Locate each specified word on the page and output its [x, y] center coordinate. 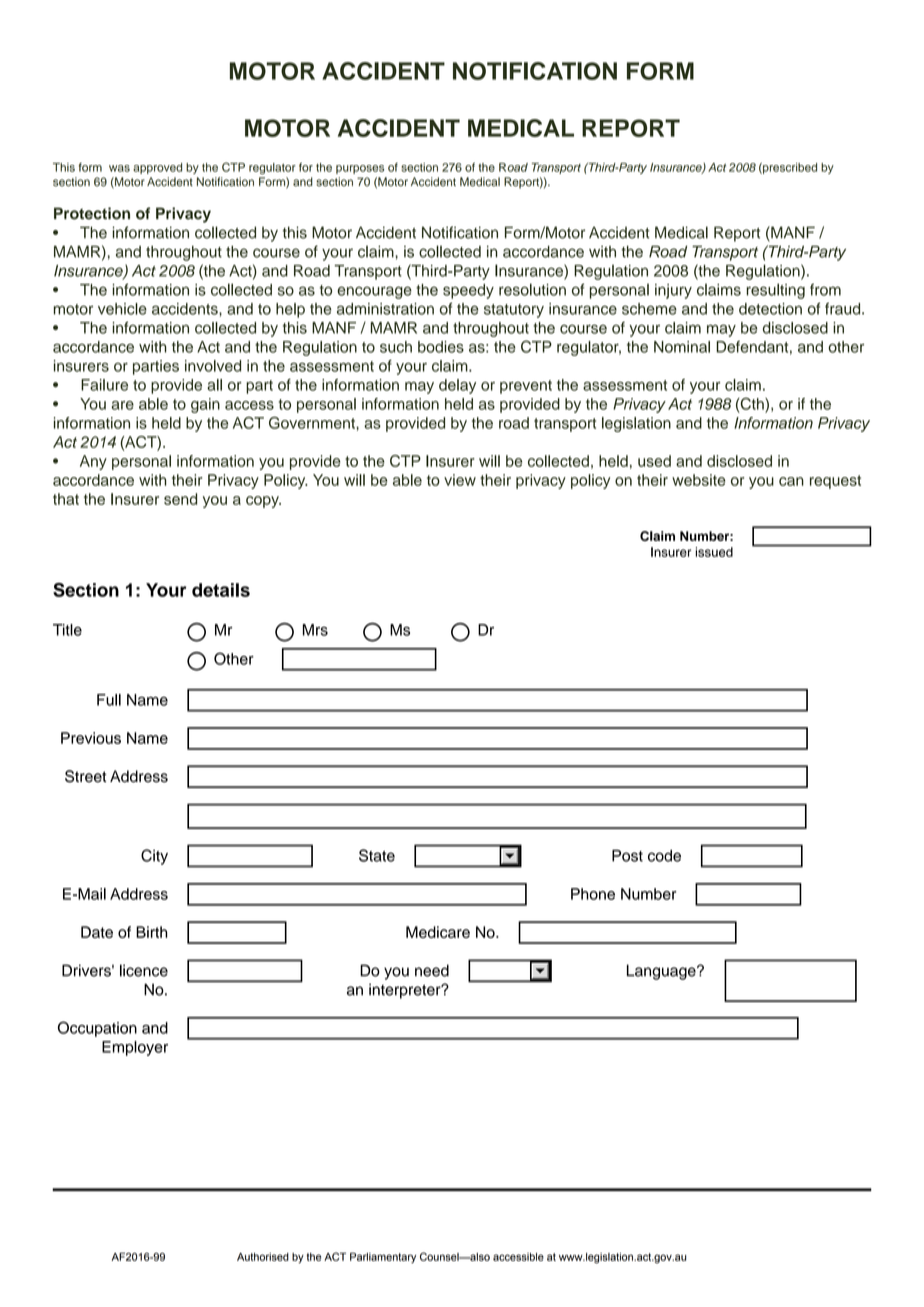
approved [157, 168]
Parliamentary [383, 1258]
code [664, 856]
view [460, 480]
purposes [360, 169]
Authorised [263, 1257]
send [180, 499]
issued [714, 552]
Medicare [438, 932]
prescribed [789, 168]
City [154, 857]
